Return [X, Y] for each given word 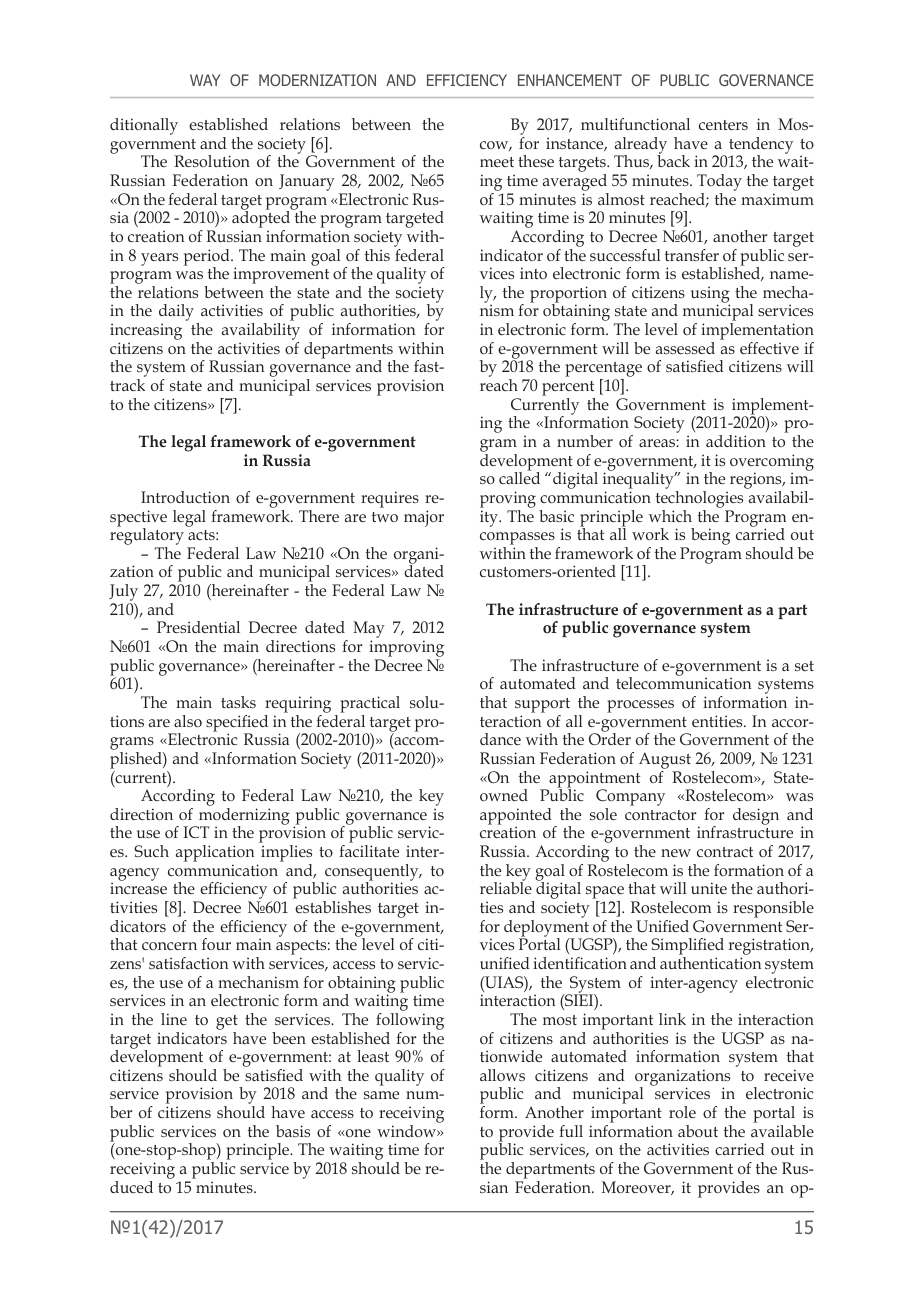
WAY [205, 80]
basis [293, 1131]
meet [497, 162]
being [710, 536]
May [369, 631]
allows [502, 1075]
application [215, 855]
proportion [568, 295]
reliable [506, 887]
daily [176, 314]
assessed [685, 348]
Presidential [198, 627]
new [676, 853]
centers [723, 125]
